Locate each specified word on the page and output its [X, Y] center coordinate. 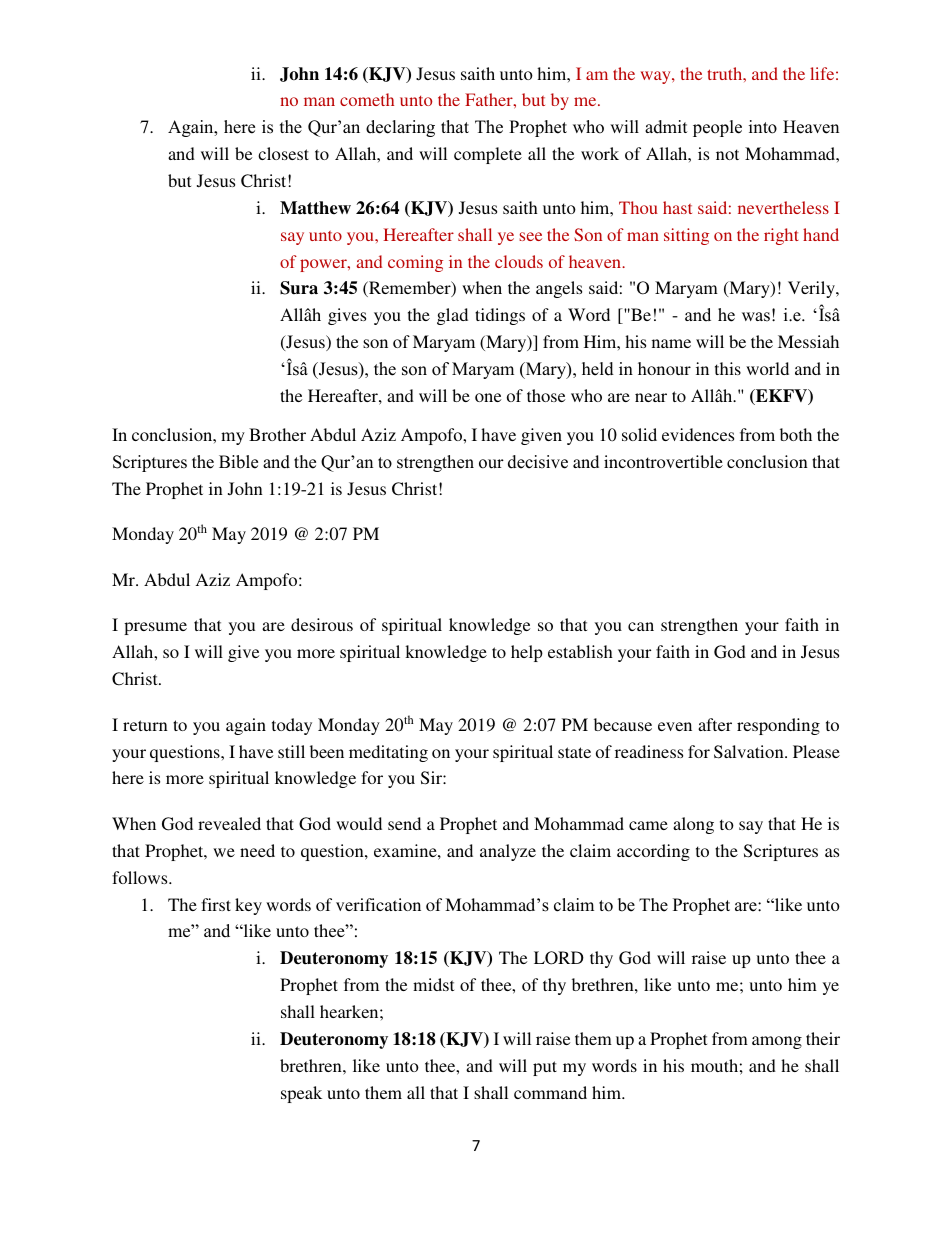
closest [283, 153]
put [545, 1068]
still [291, 751]
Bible [238, 462]
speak [301, 1094]
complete [488, 155]
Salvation [750, 752]
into [763, 127]
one [488, 397]
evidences [698, 434]
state [574, 752]
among [777, 1042]
